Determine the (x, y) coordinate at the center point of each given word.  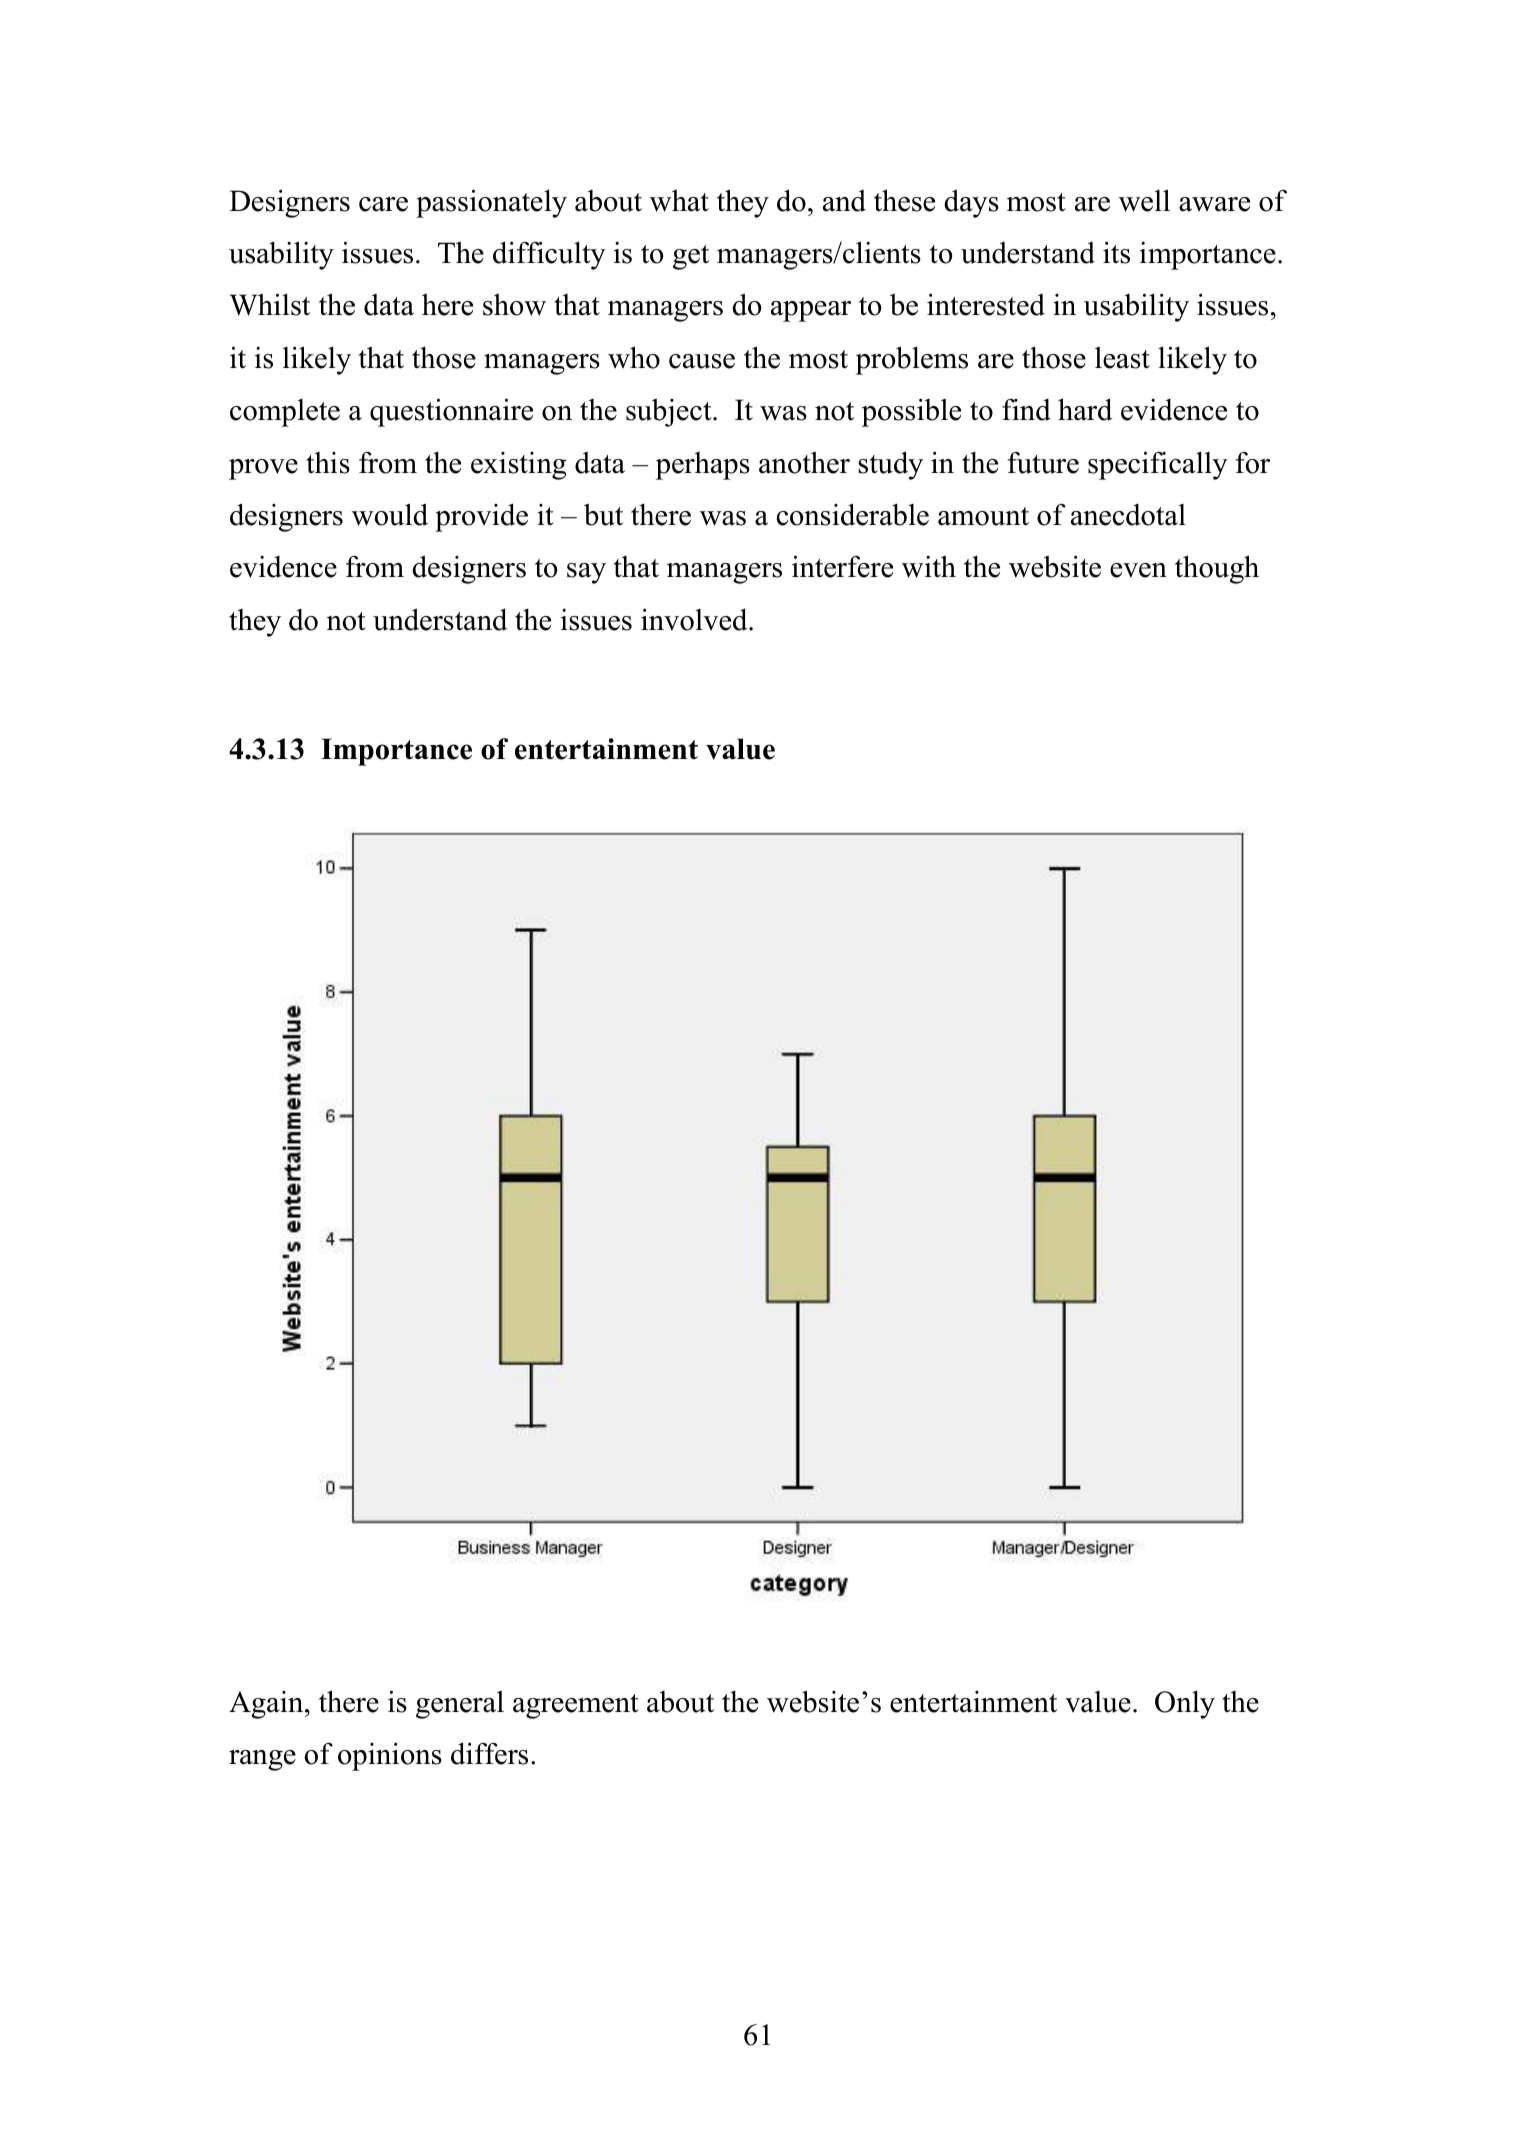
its (1116, 252)
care (383, 204)
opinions (390, 1756)
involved (695, 619)
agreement (576, 1706)
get (691, 257)
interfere (842, 566)
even (1138, 570)
